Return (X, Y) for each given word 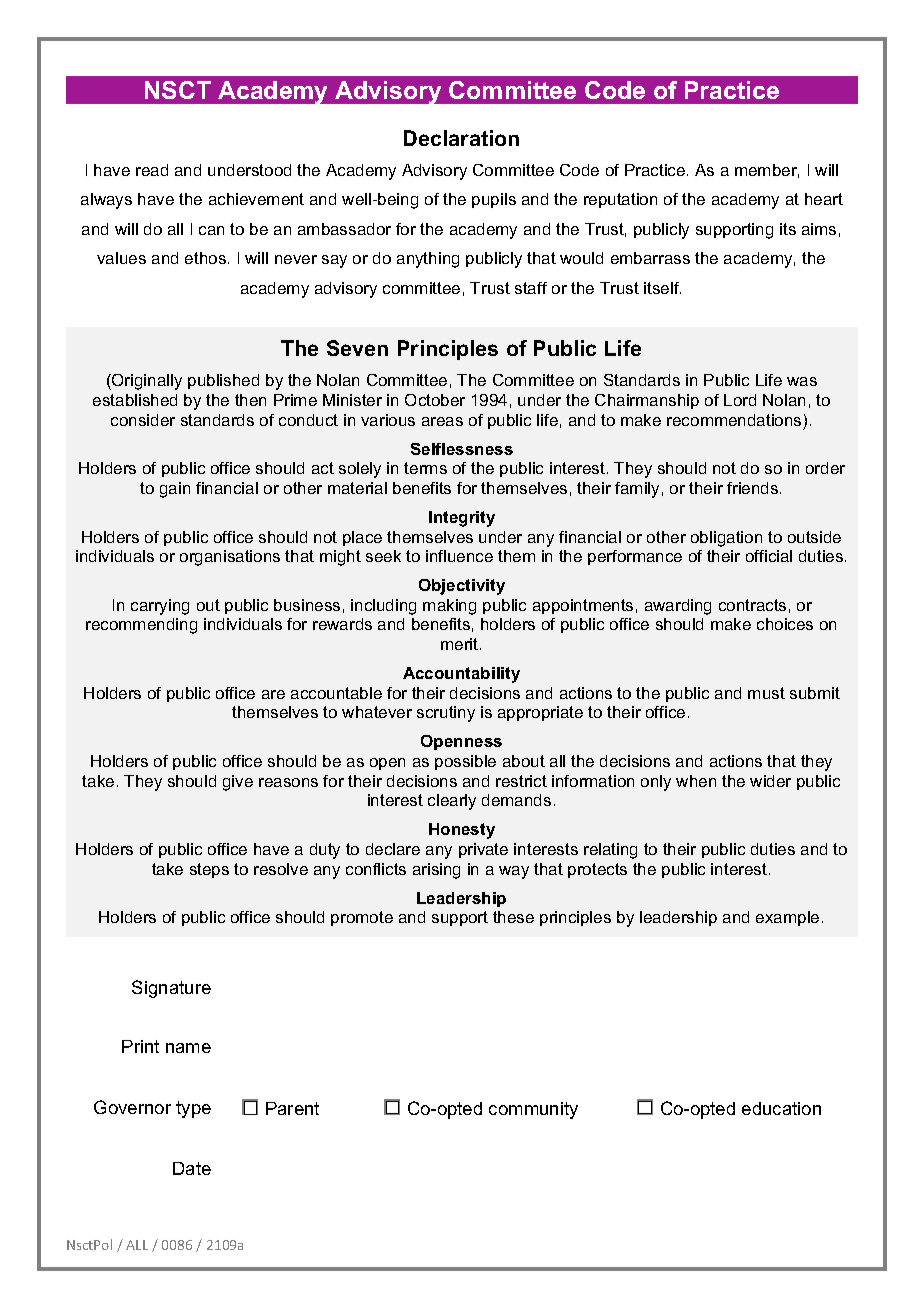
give (238, 783)
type (193, 1109)
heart (824, 199)
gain (175, 490)
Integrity (462, 519)
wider (770, 781)
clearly (452, 802)
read (152, 170)
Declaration (461, 138)
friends (754, 488)
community (533, 1110)
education (781, 1108)
